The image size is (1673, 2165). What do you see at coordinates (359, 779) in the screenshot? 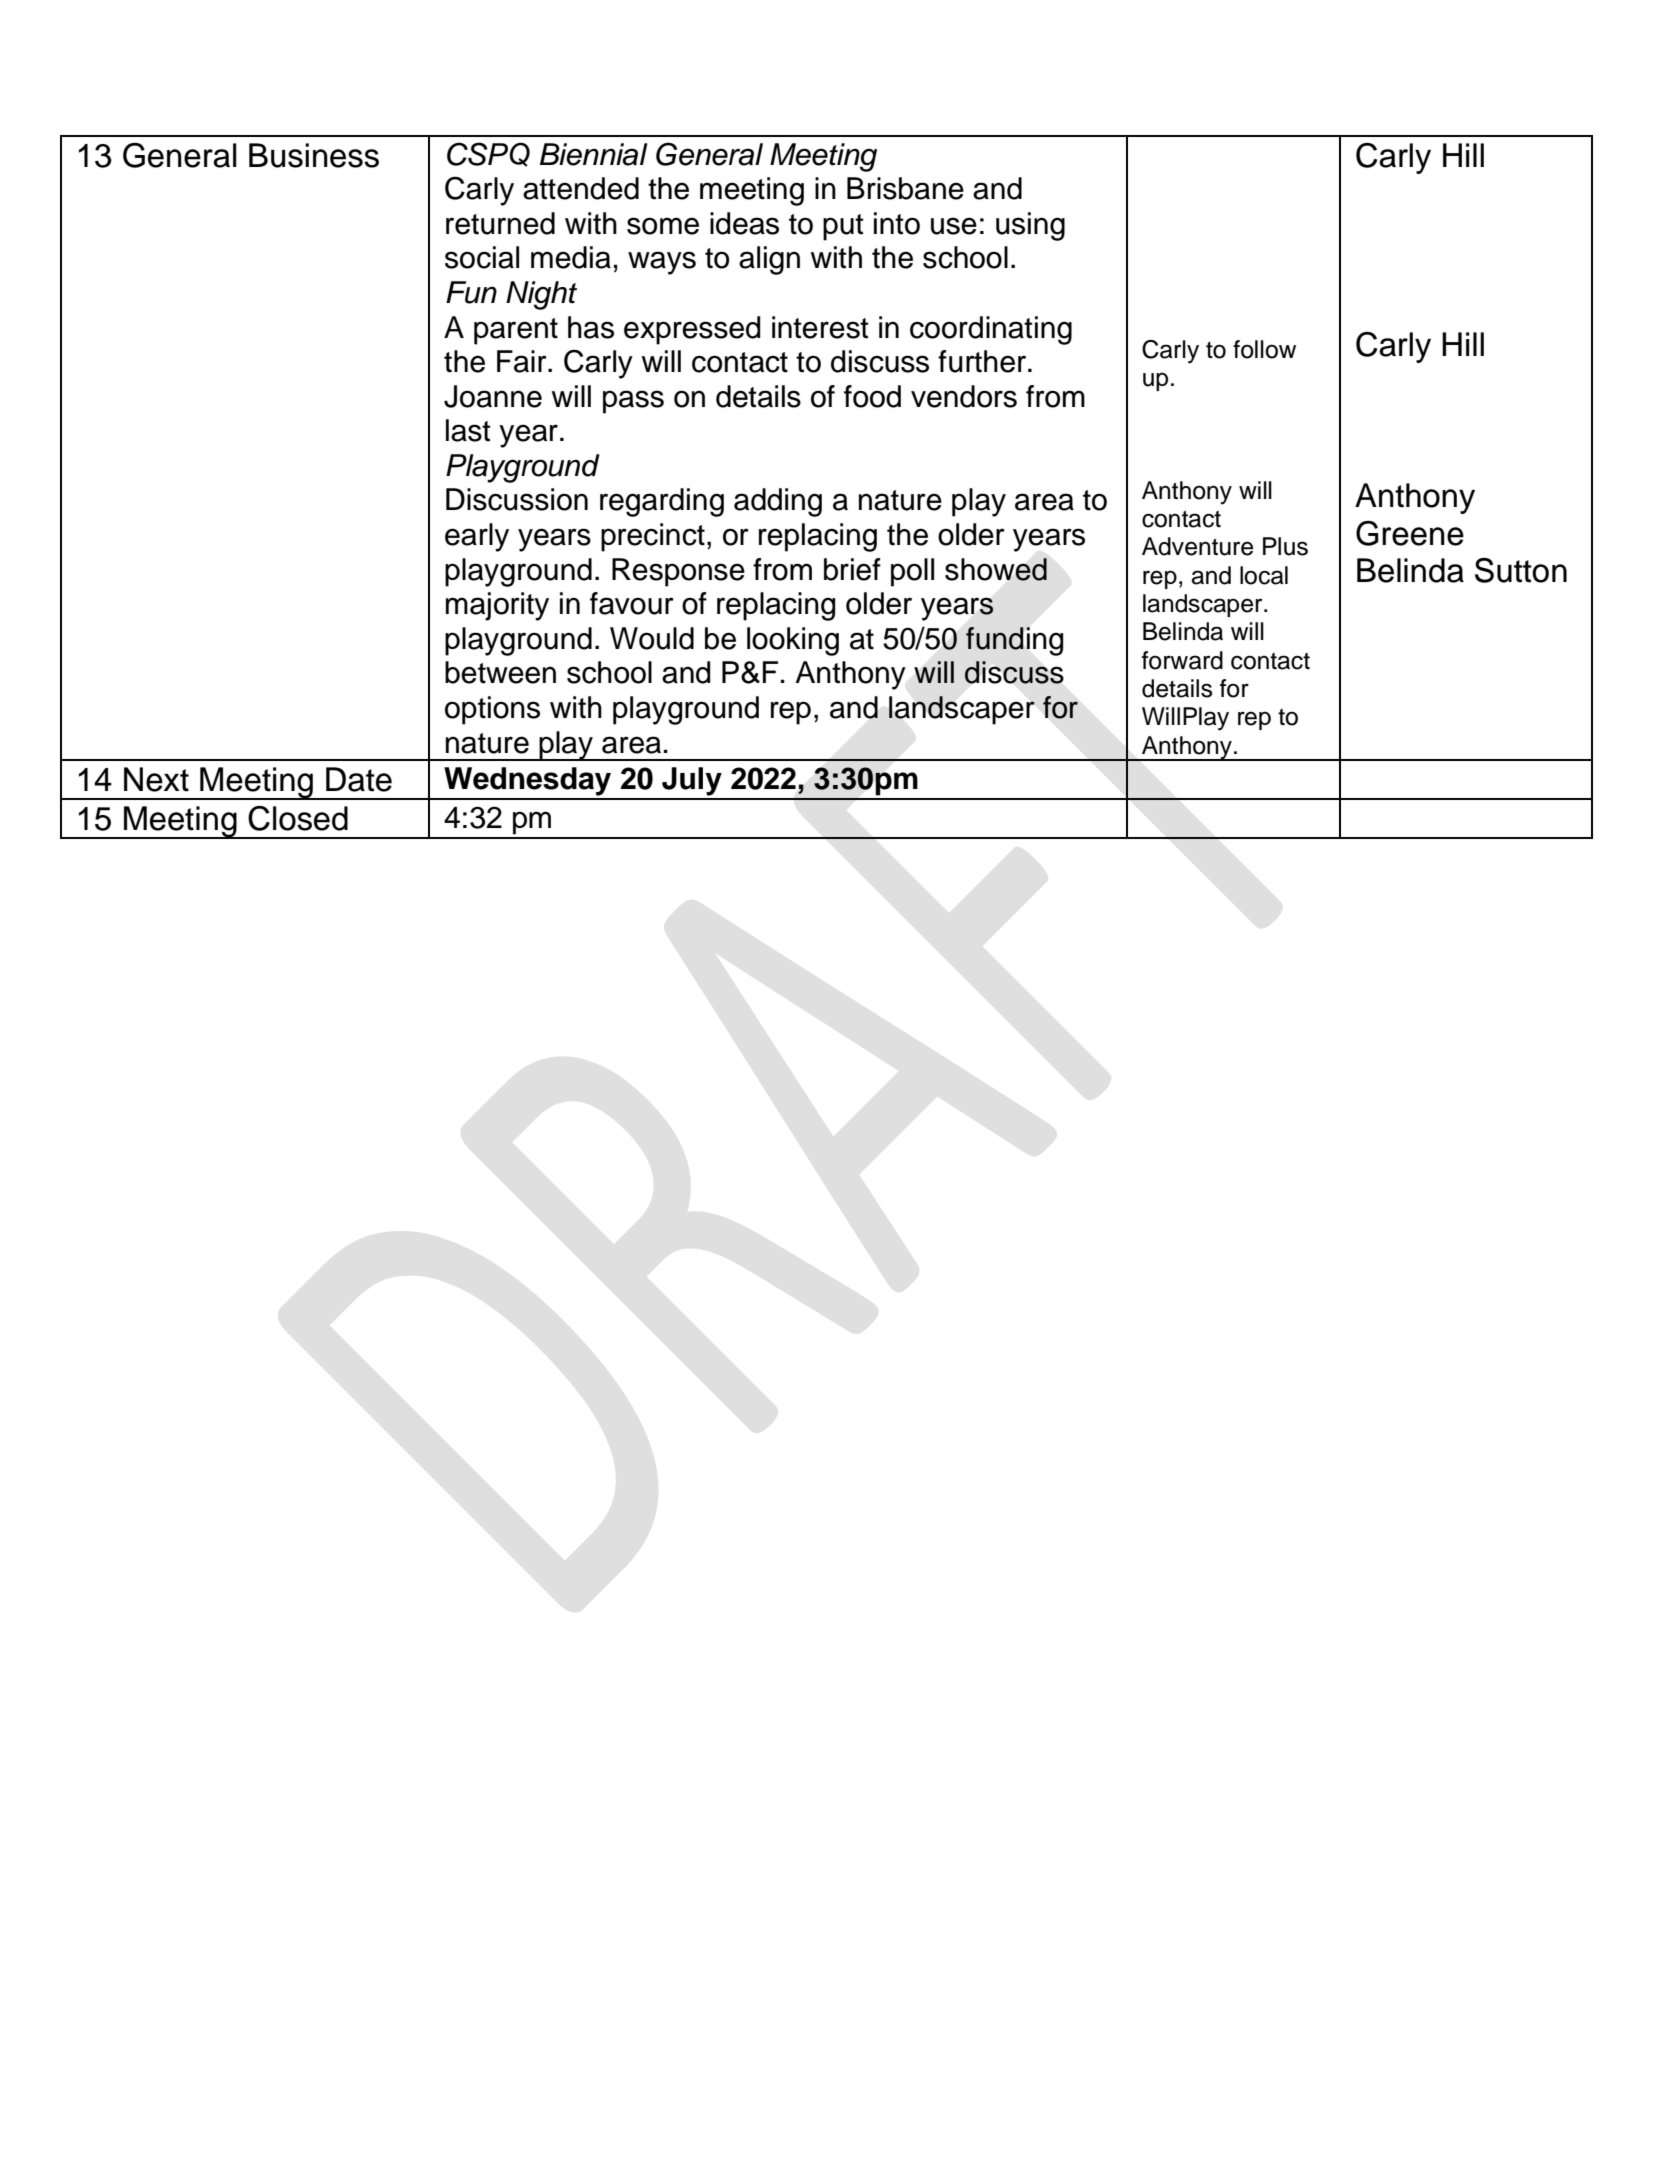
I see `Date` at bounding box center [359, 779].
